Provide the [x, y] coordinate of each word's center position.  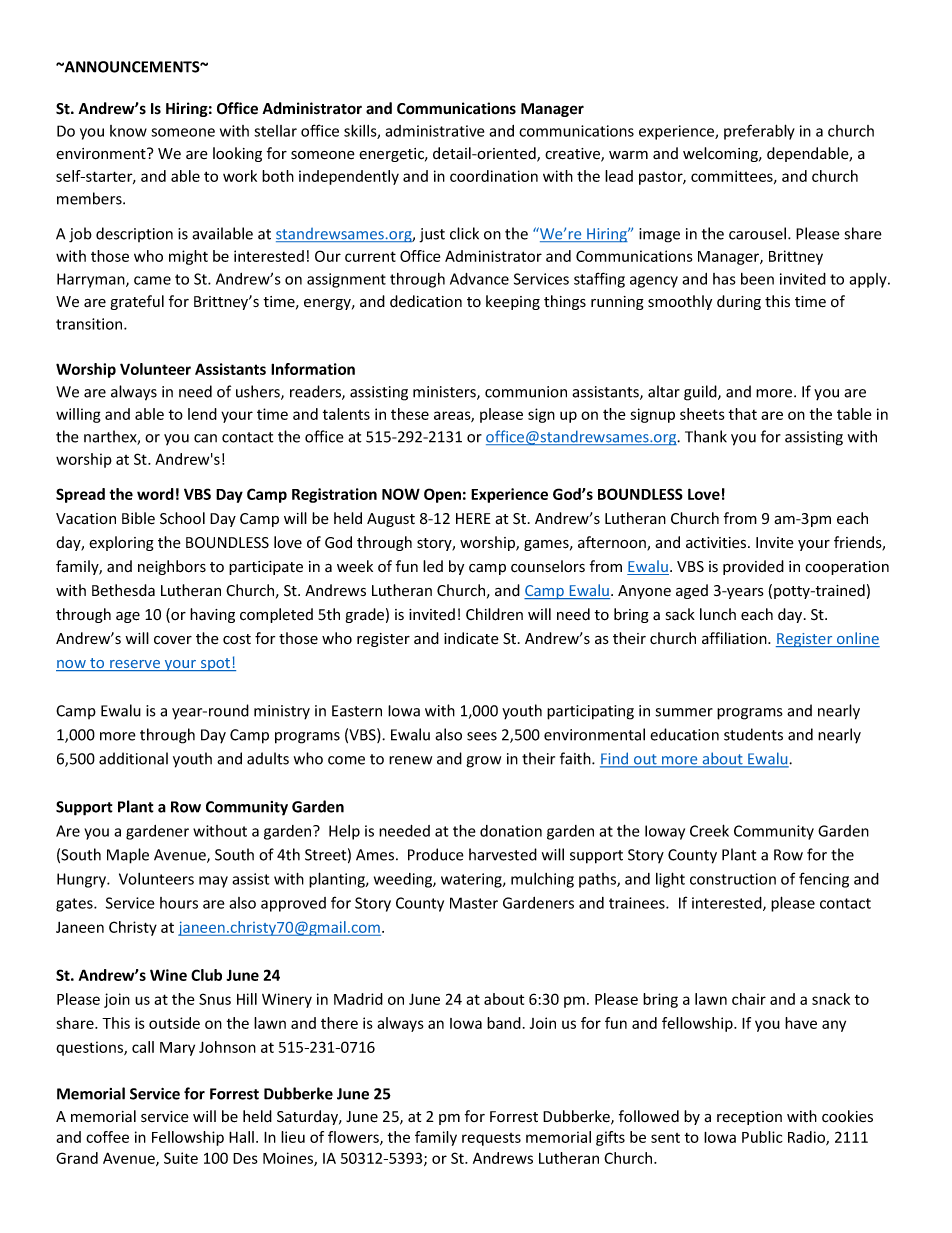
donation [511, 831]
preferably [759, 132]
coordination [494, 176]
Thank [706, 436]
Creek [709, 830]
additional [133, 758]
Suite [181, 1158]
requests [491, 1139]
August [391, 520]
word [155, 494]
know [128, 131]
